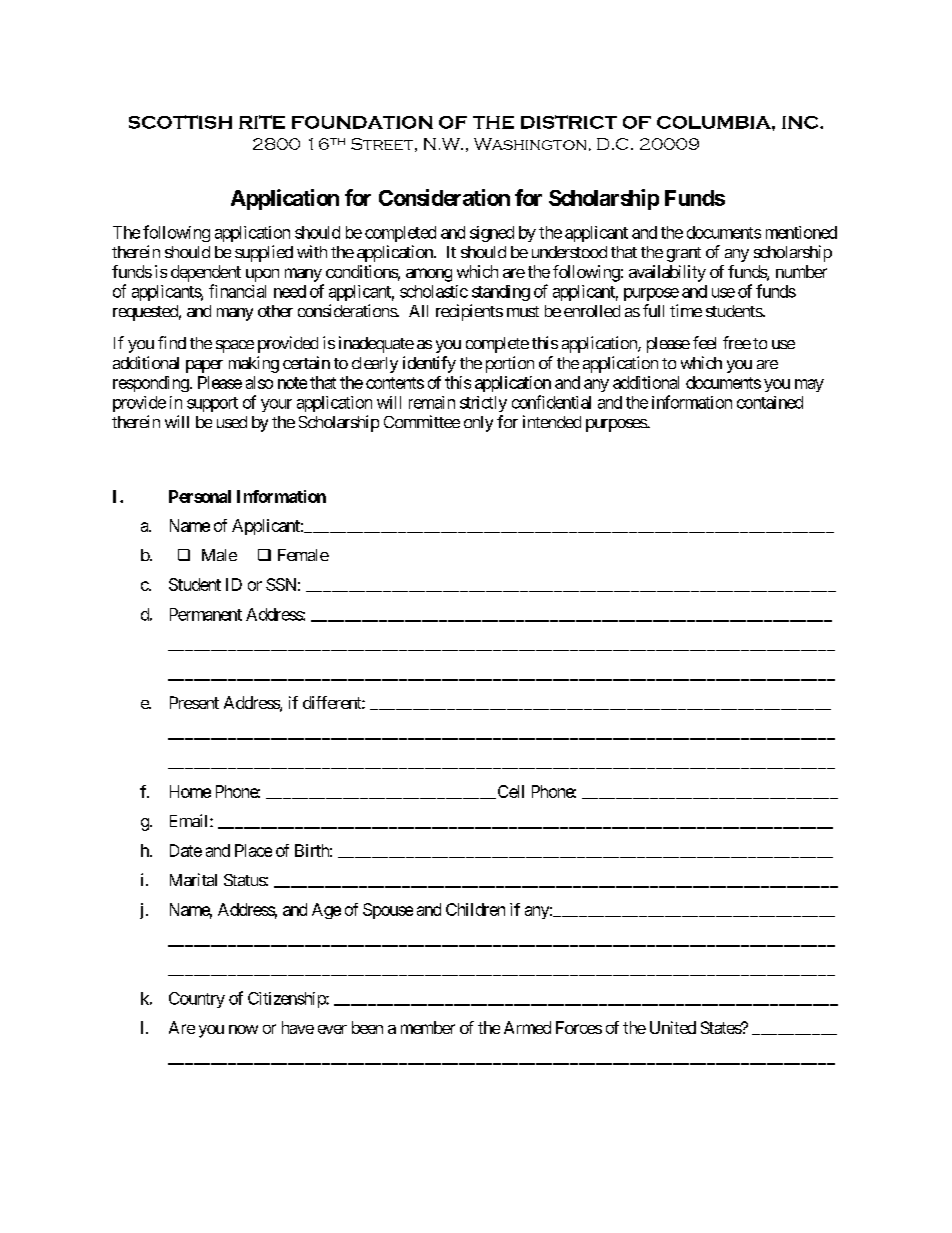 The image size is (952, 1233). I want to click on only, so click(478, 424).
